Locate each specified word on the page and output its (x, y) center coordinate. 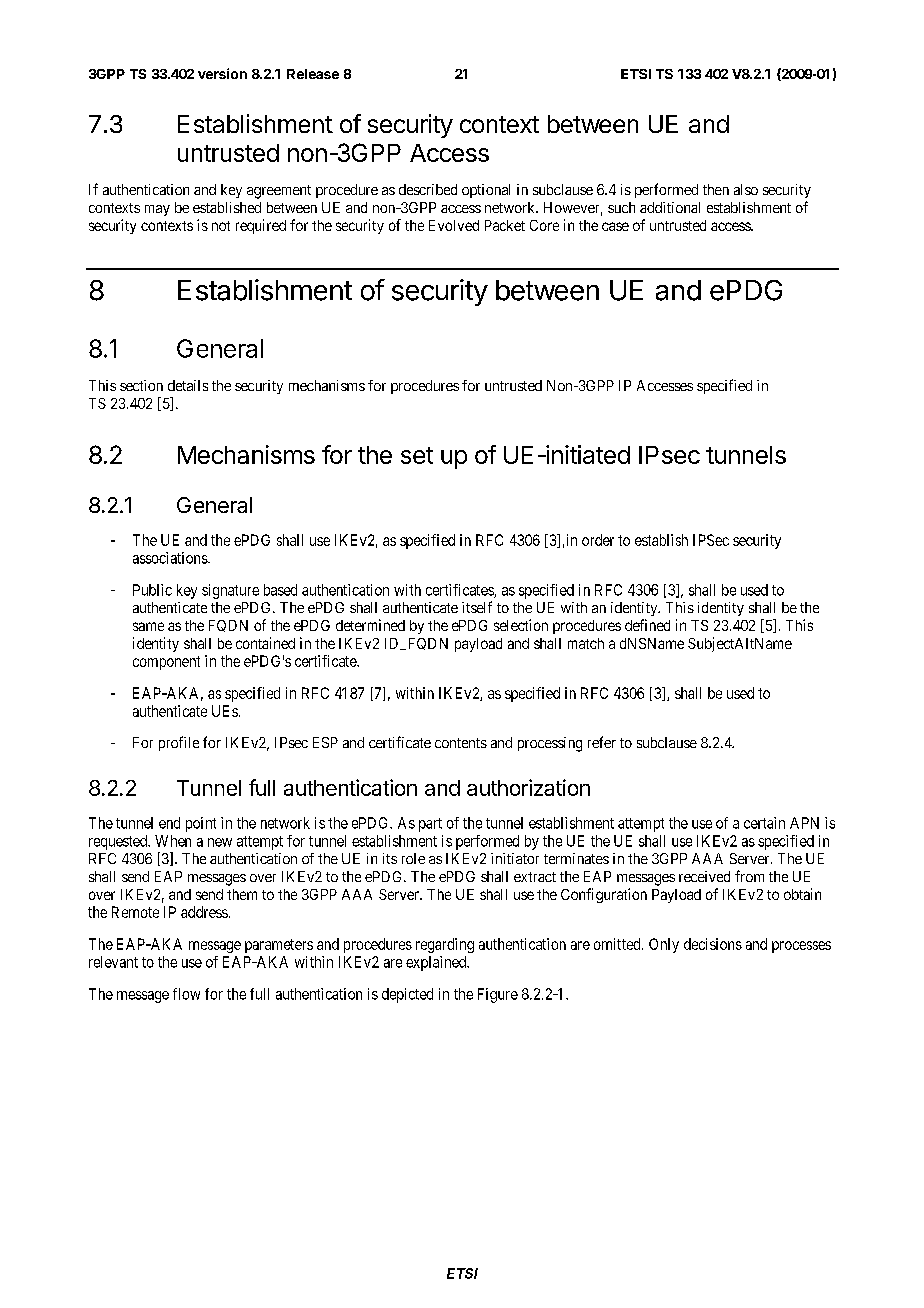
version (222, 73)
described (428, 189)
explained (437, 963)
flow (186, 994)
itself (477, 607)
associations (171, 558)
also (746, 189)
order (598, 540)
